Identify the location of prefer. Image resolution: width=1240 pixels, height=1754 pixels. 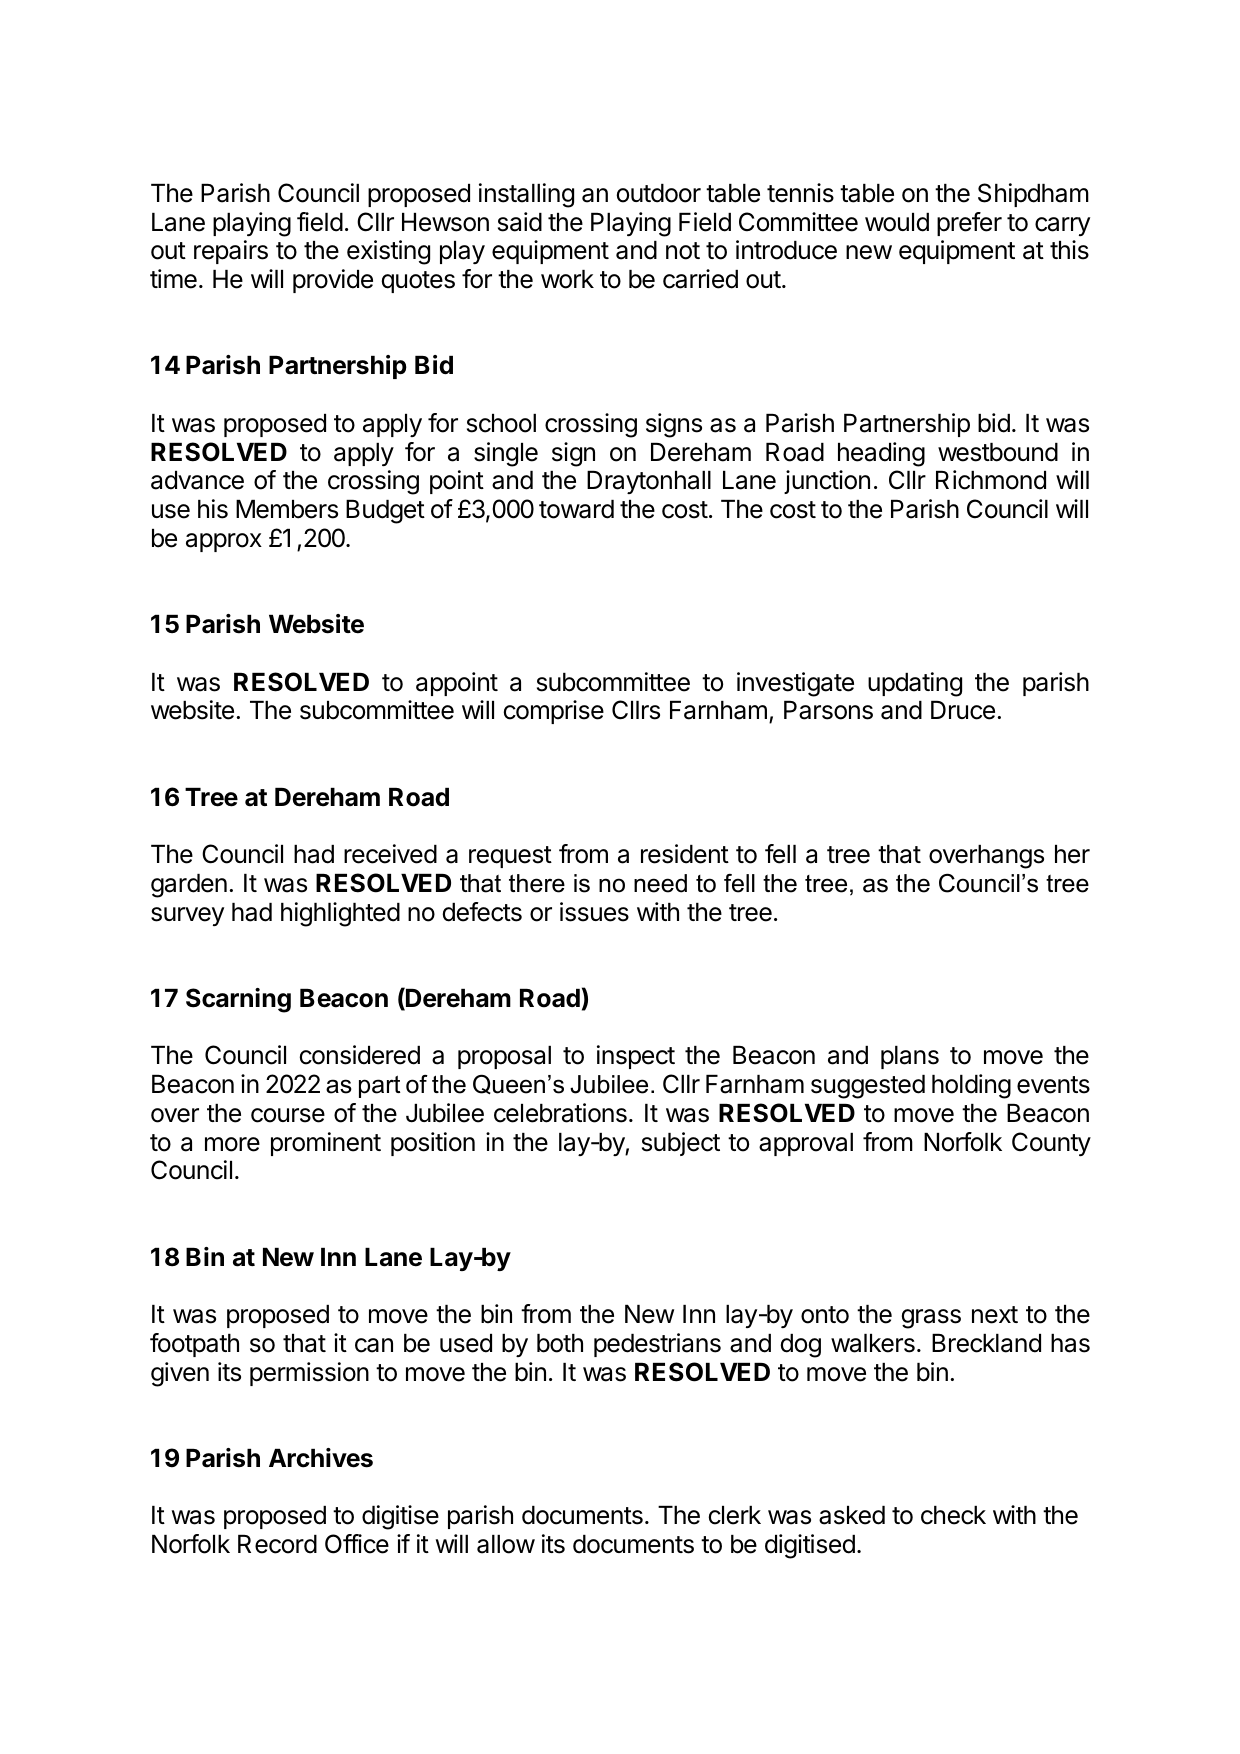
(969, 224).
